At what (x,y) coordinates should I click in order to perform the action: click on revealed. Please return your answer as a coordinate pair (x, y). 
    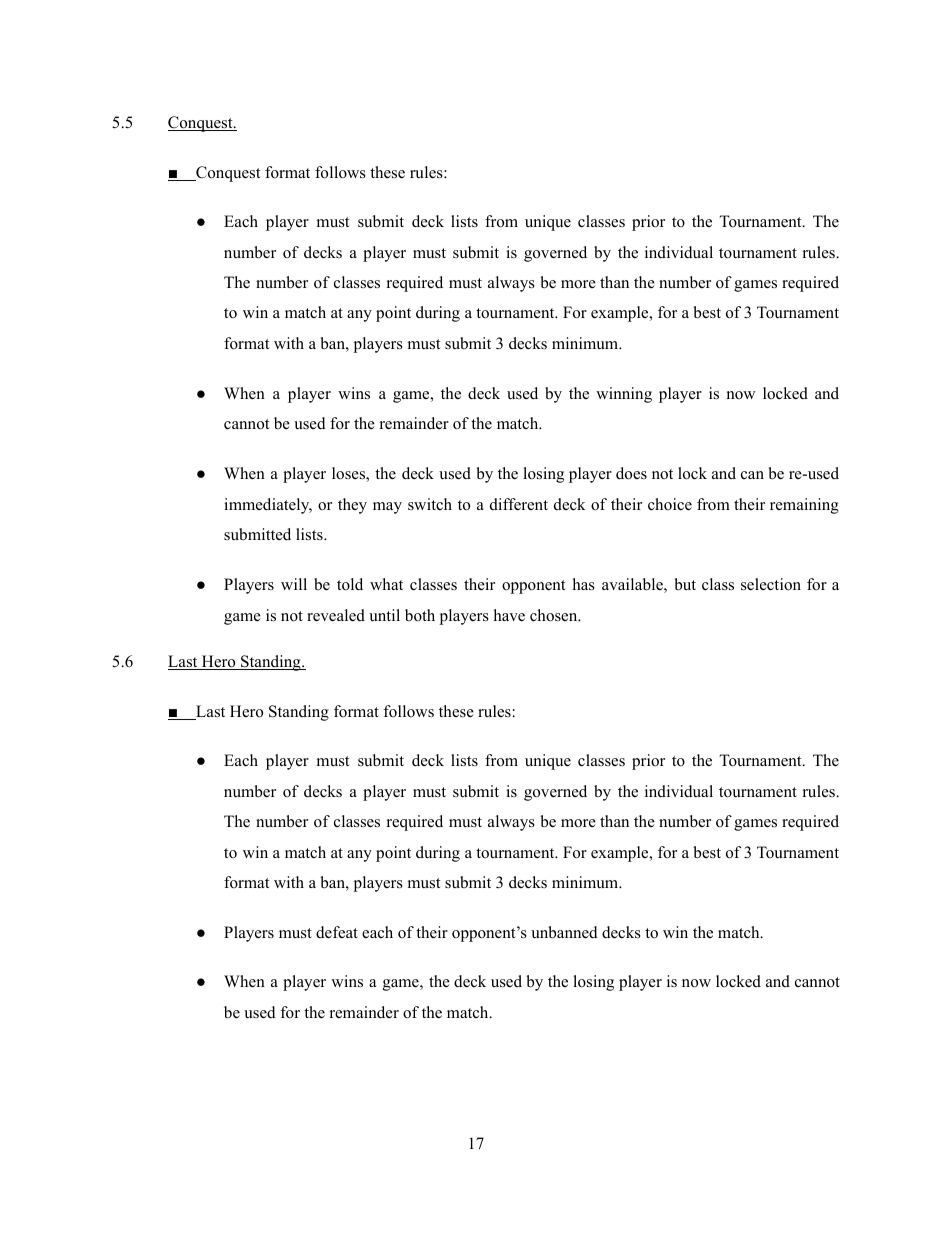
    Looking at the image, I should click on (336, 615).
